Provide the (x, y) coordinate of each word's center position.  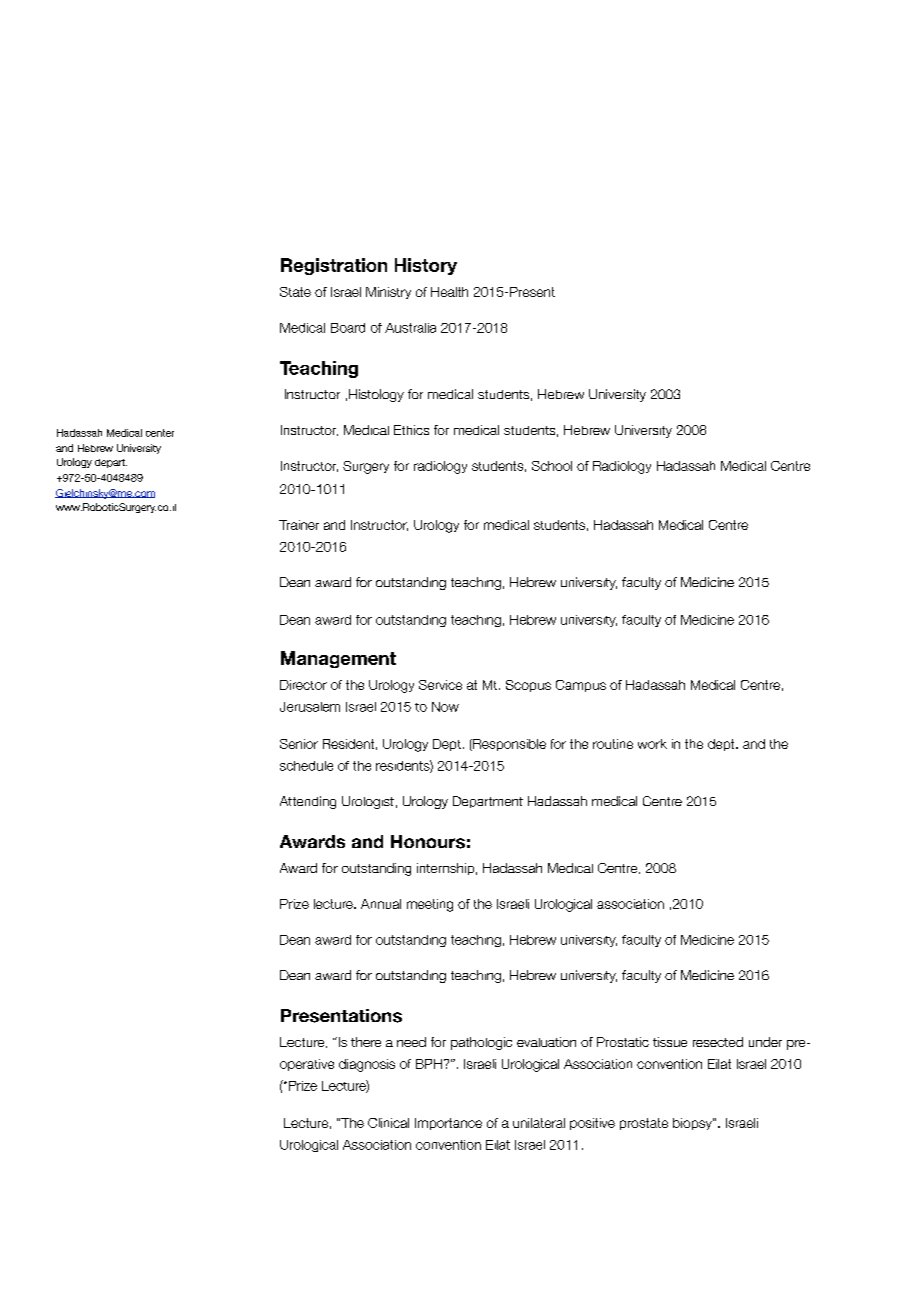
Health (449, 292)
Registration (334, 266)
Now (445, 707)
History (426, 266)
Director (303, 685)
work (652, 744)
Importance (448, 1124)
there (366, 1042)
